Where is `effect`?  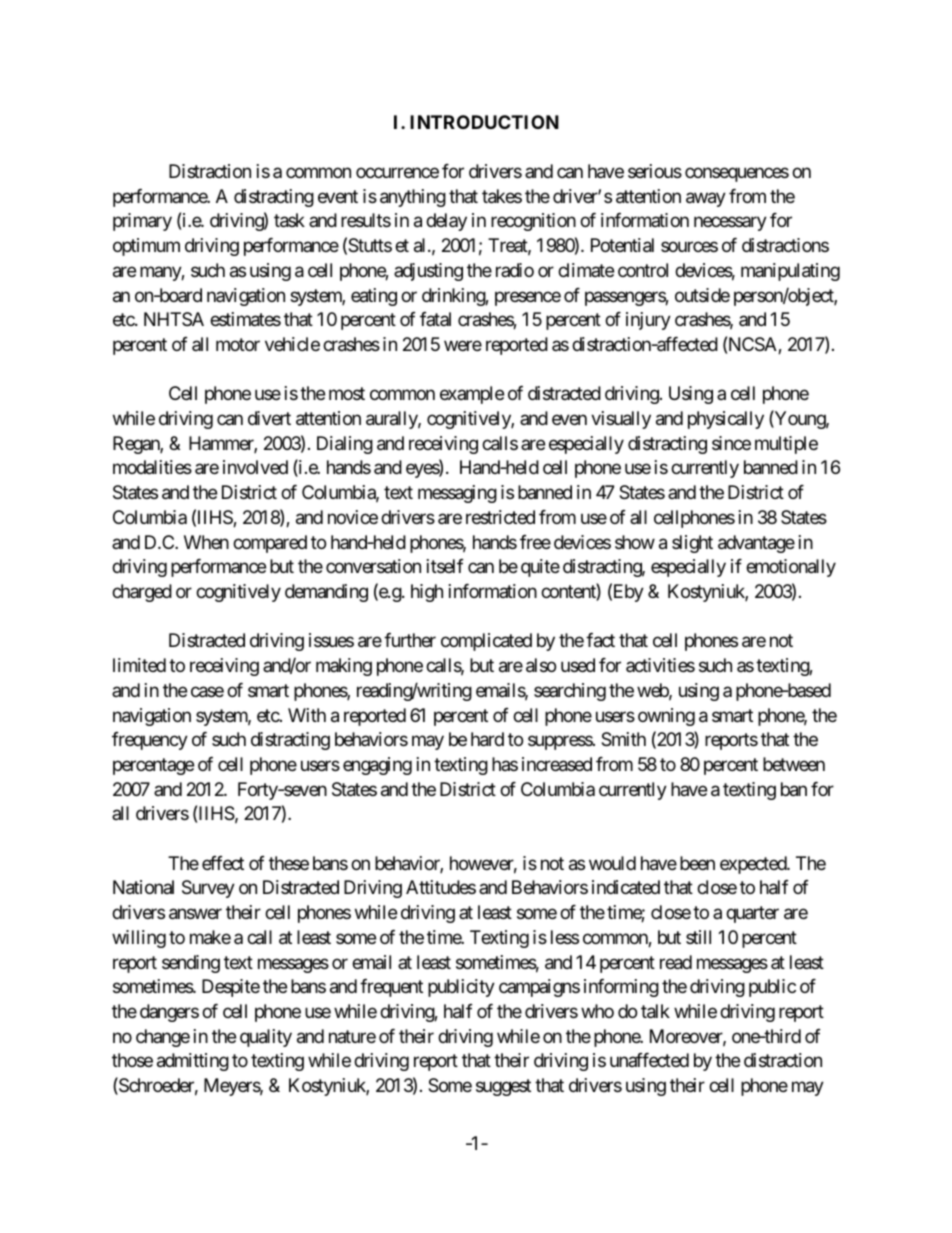 effect is located at coordinates (223, 863).
